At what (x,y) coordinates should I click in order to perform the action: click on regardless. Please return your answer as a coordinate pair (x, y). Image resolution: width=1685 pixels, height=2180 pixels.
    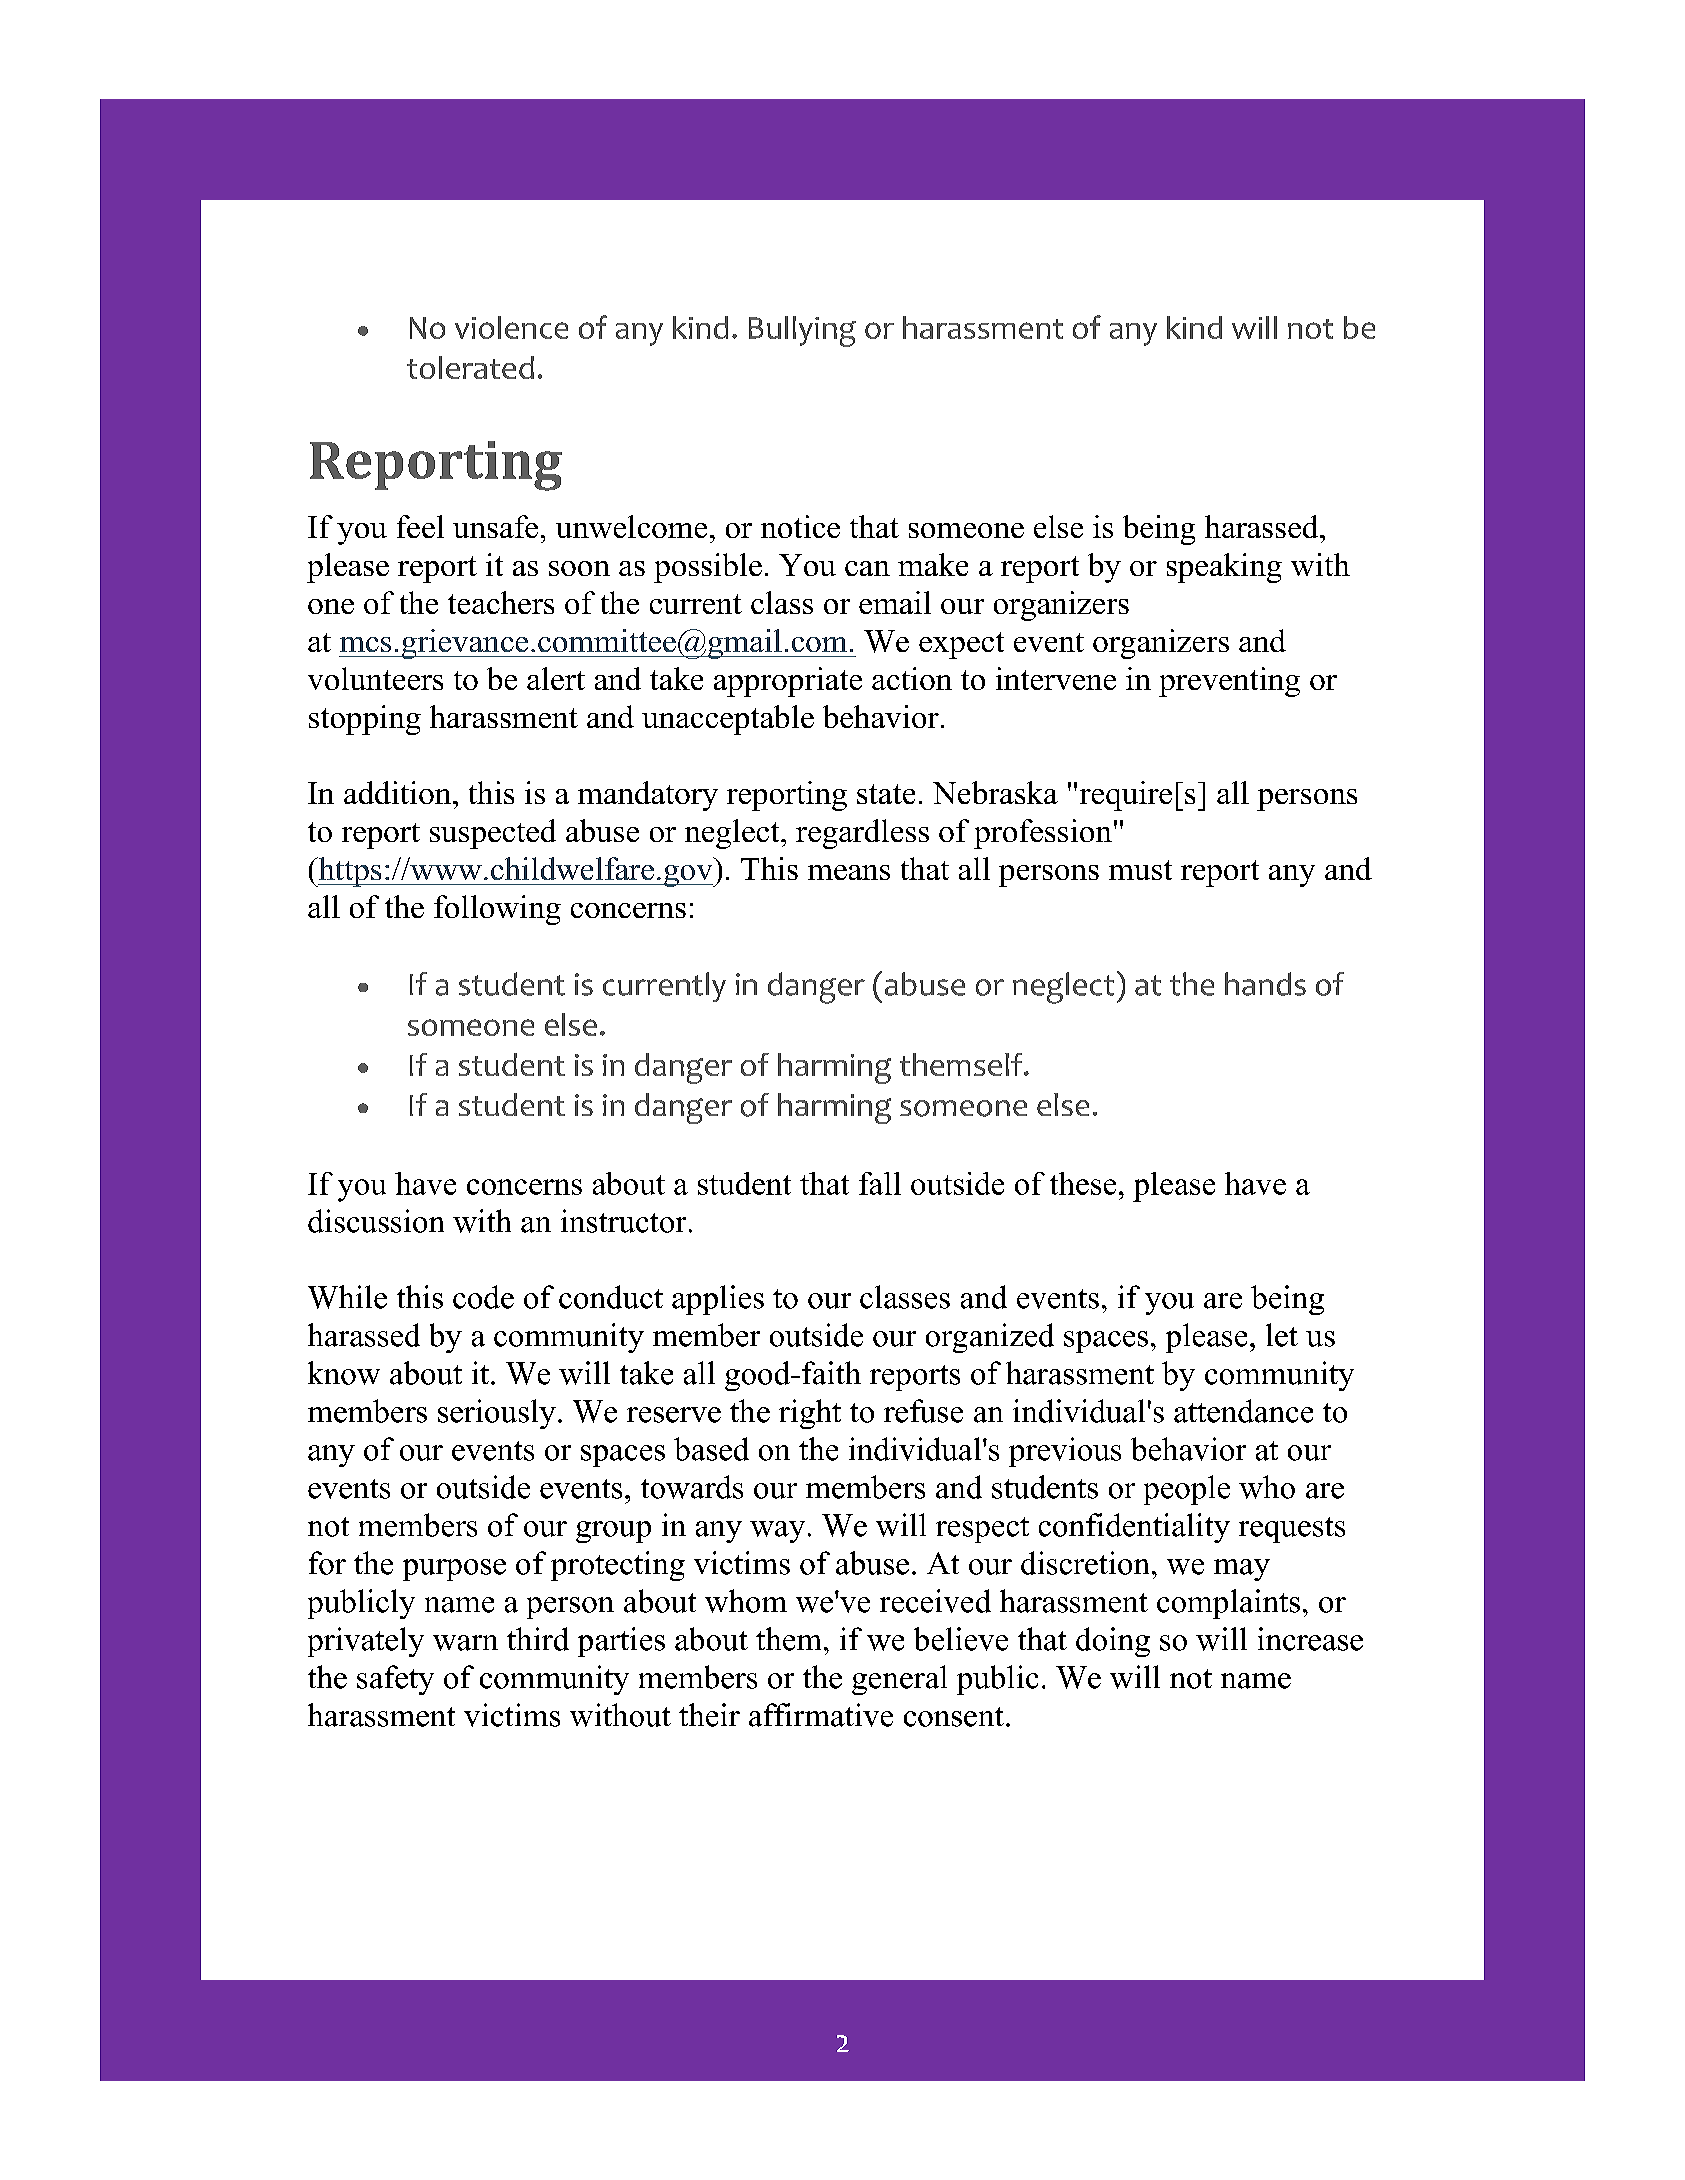
    Looking at the image, I should click on (862, 834).
